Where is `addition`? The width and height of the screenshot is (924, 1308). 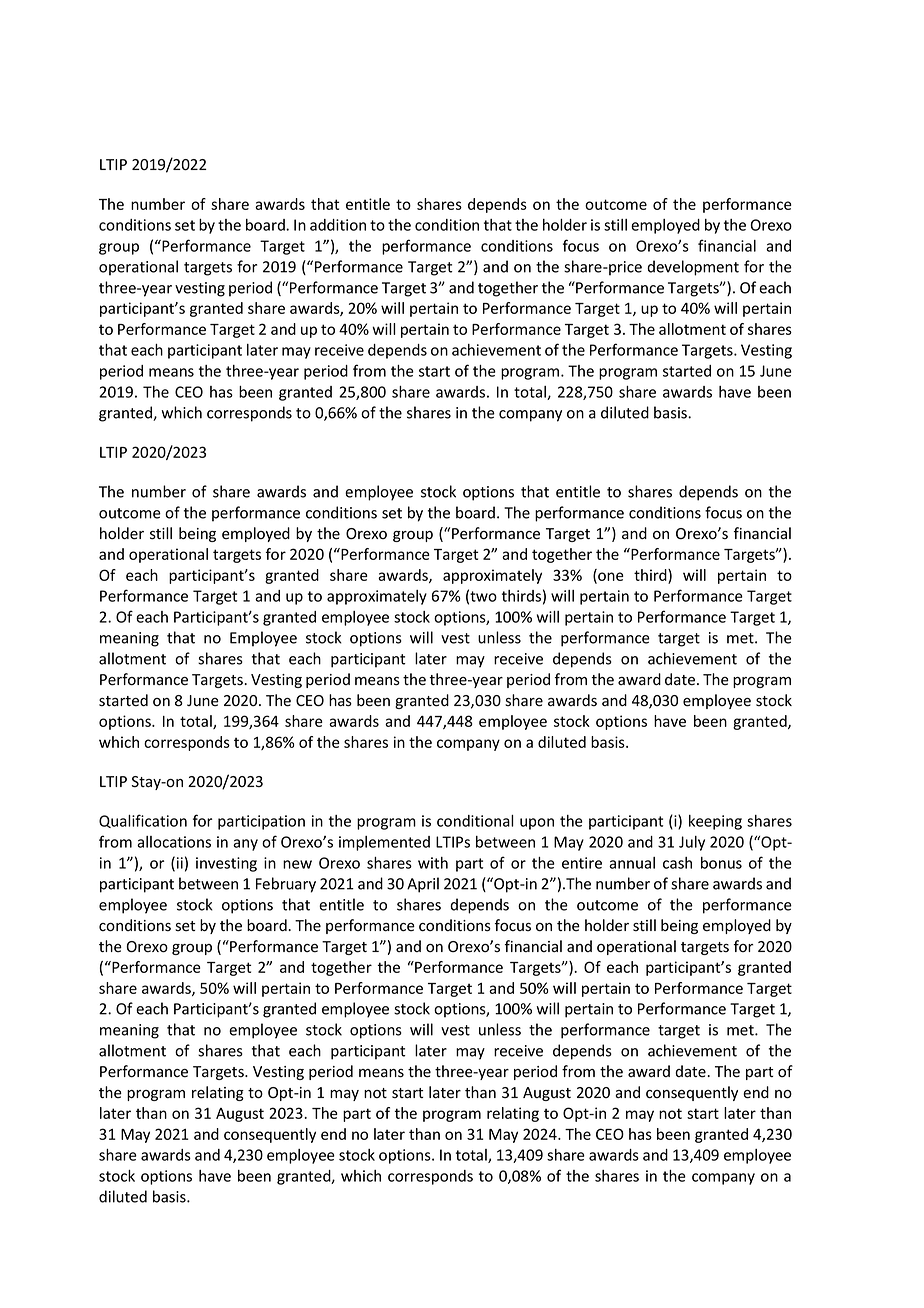 addition is located at coordinates (338, 225).
